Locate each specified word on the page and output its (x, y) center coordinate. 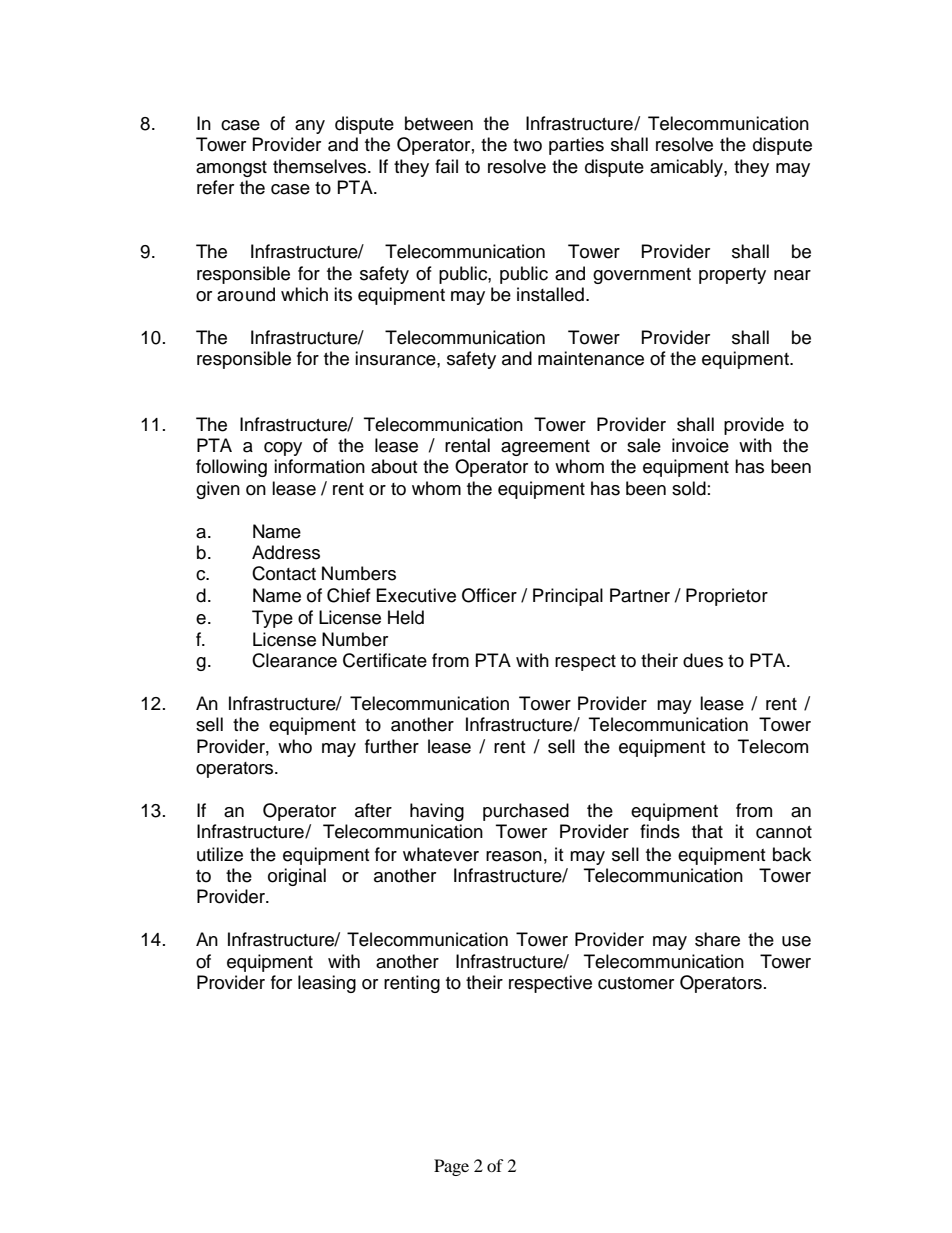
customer (636, 983)
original (297, 877)
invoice (700, 445)
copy (283, 449)
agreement (545, 448)
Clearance (294, 660)
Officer (489, 595)
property (732, 276)
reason (514, 856)
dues (703, 660)
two (527, 145)
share (717, 939)
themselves (321, 166)
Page (451, 1167)
